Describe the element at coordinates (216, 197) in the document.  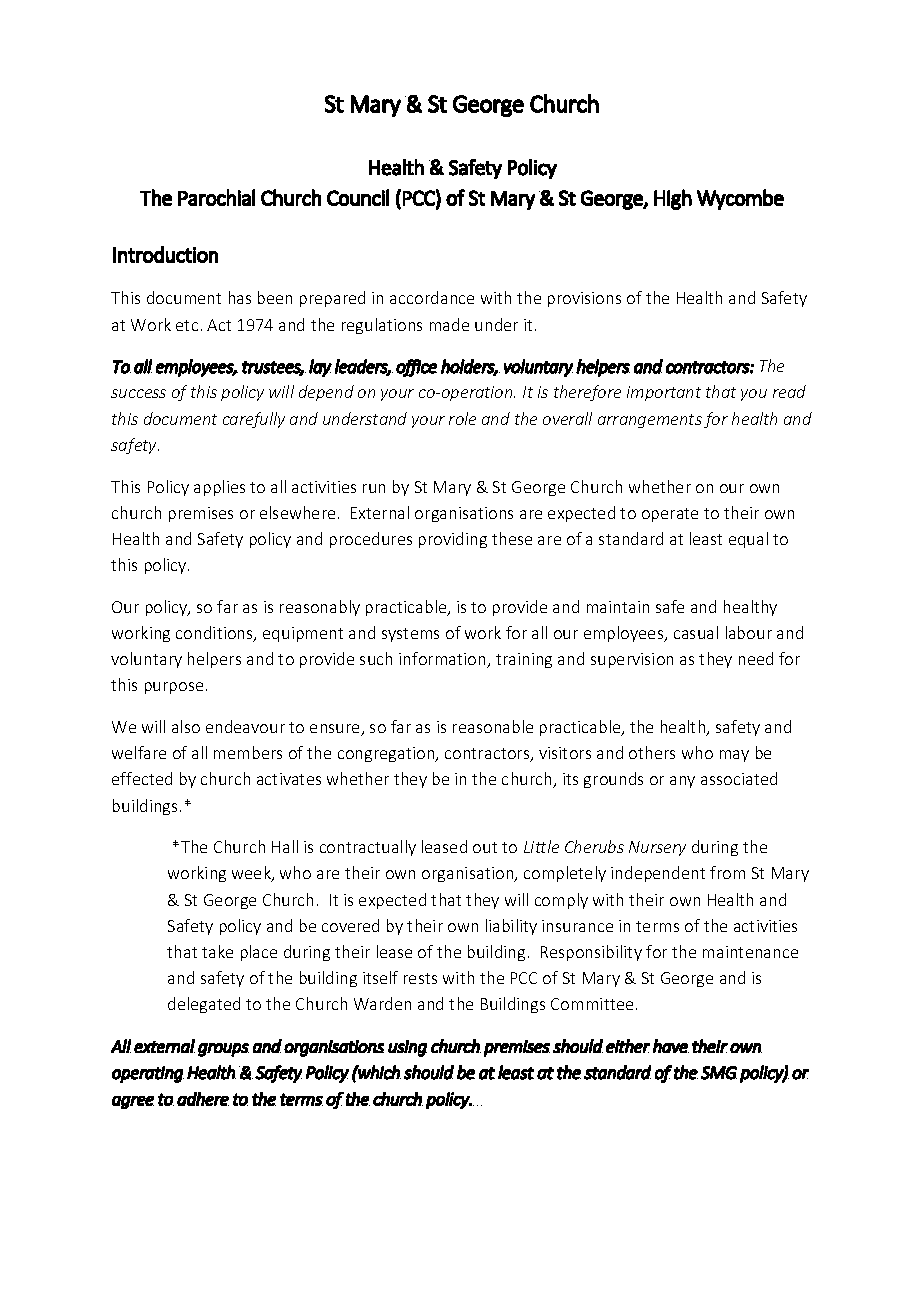
I see `Parochial` at that location.
